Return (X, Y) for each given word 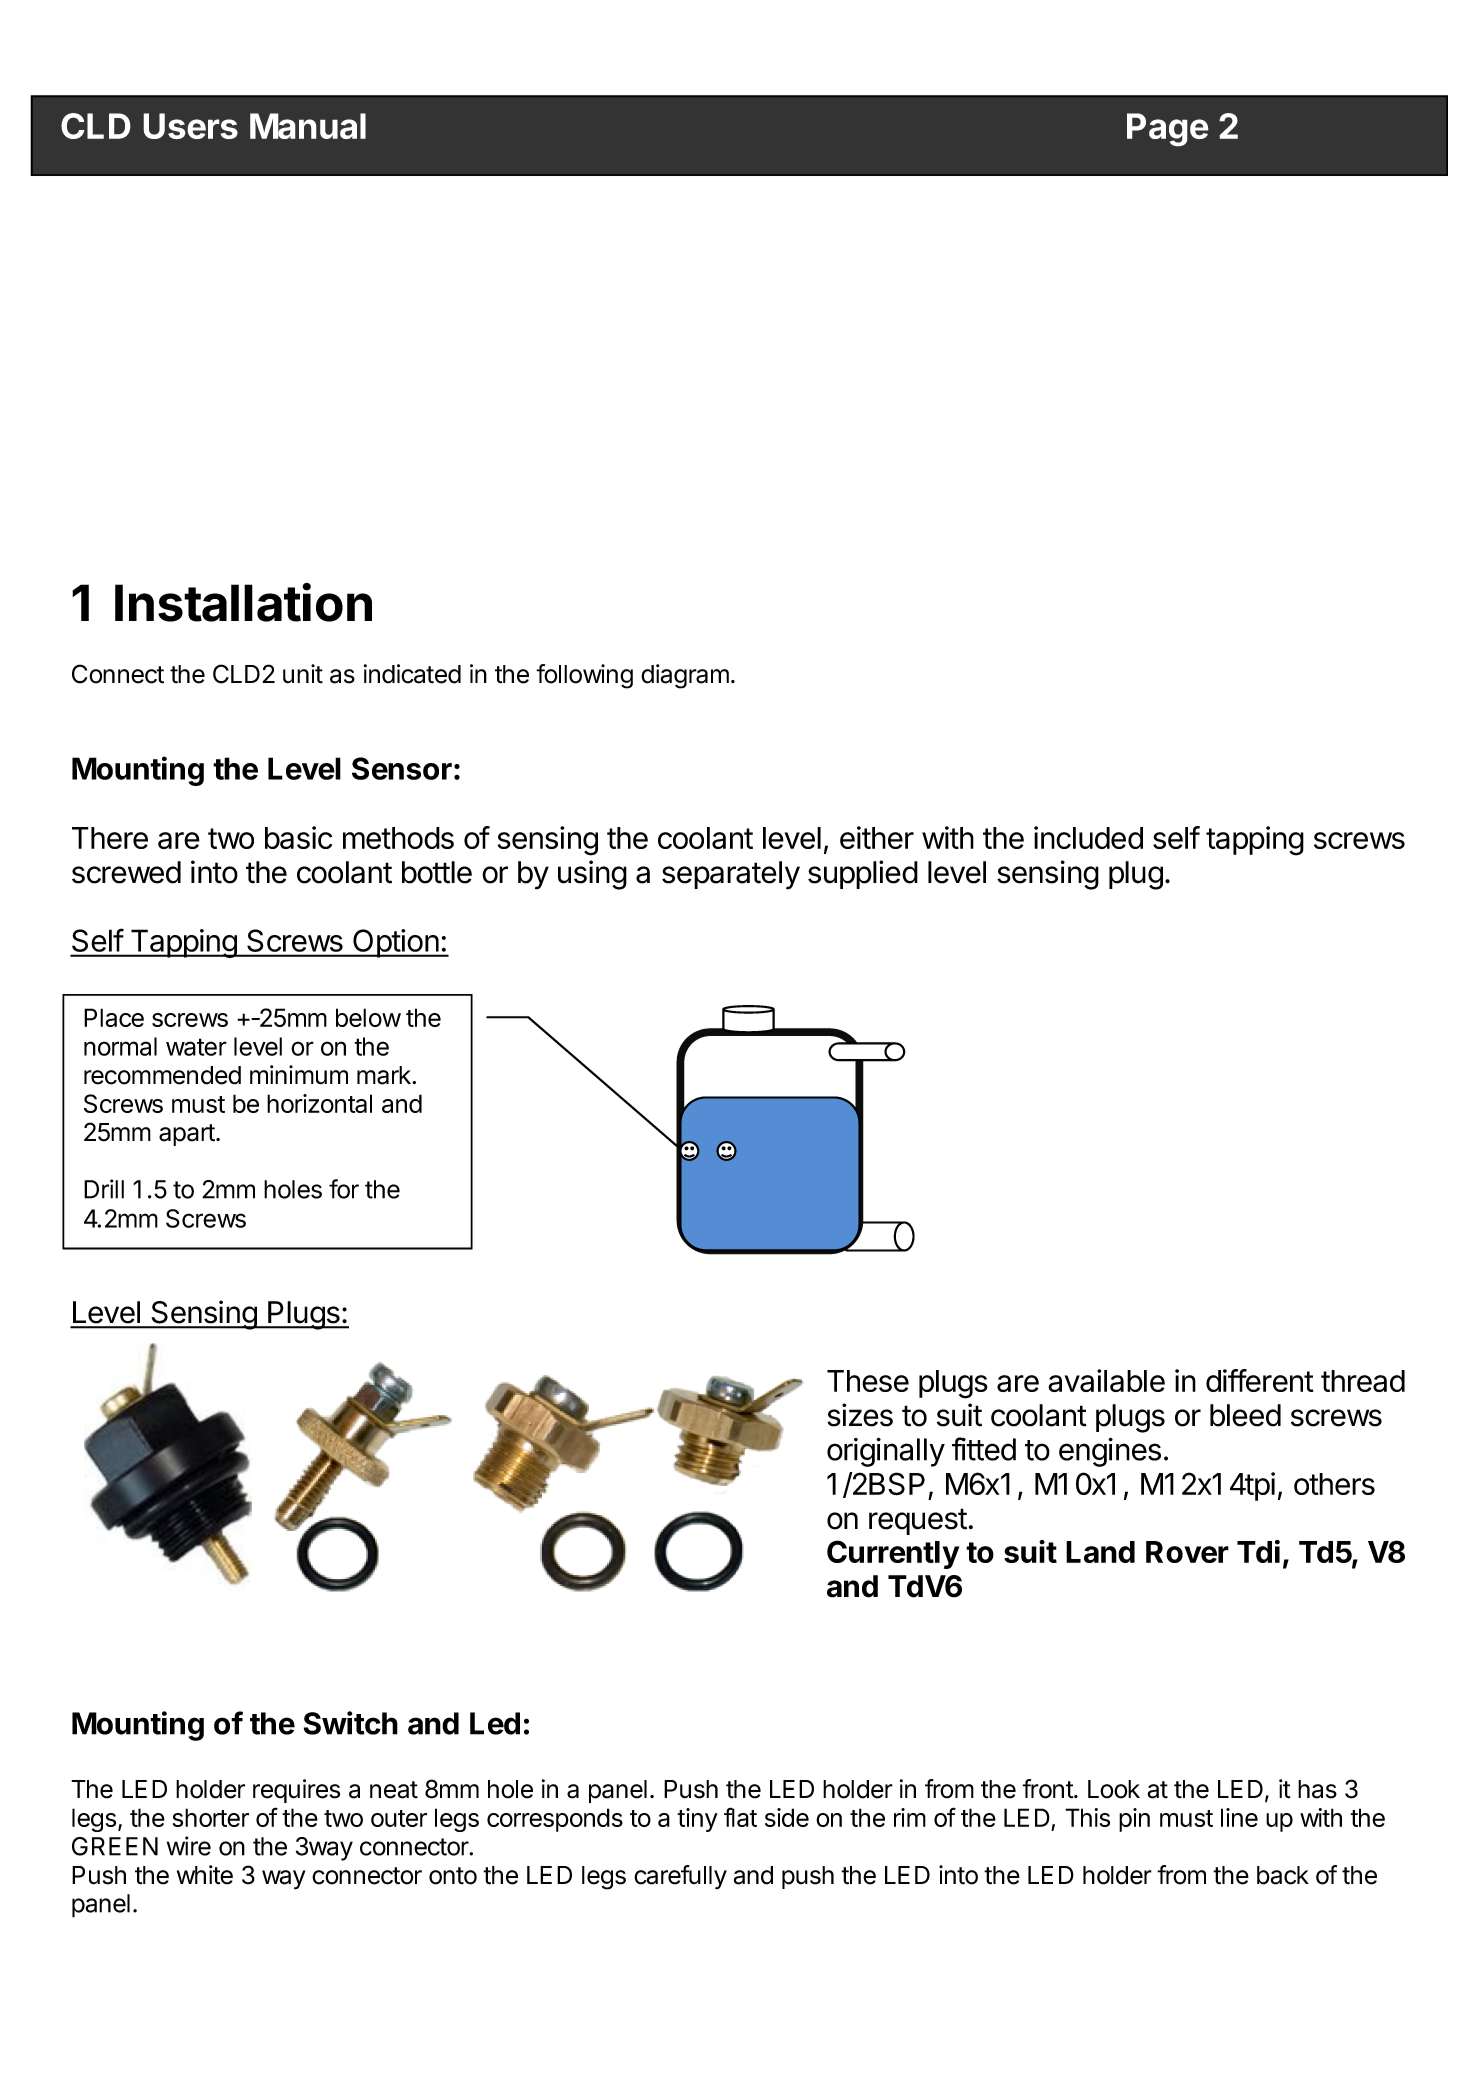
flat (740, 1817)
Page (1168, 130)
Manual (308, 126)
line (1239, 1817)
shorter (211, 1817)
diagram (685, 676)
